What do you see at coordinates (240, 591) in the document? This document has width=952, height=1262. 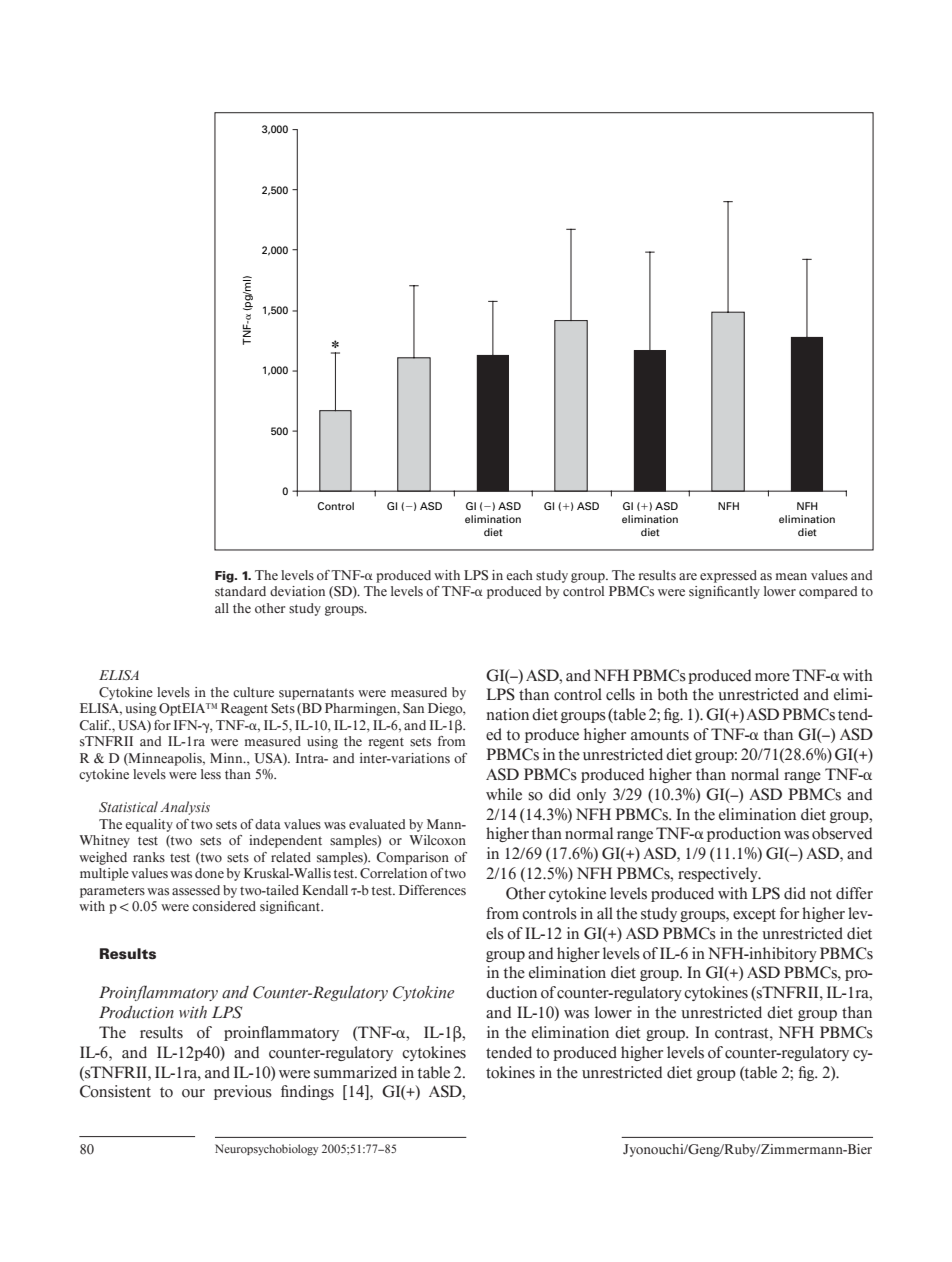 I see `standard` at bounding box center [240, 591].
